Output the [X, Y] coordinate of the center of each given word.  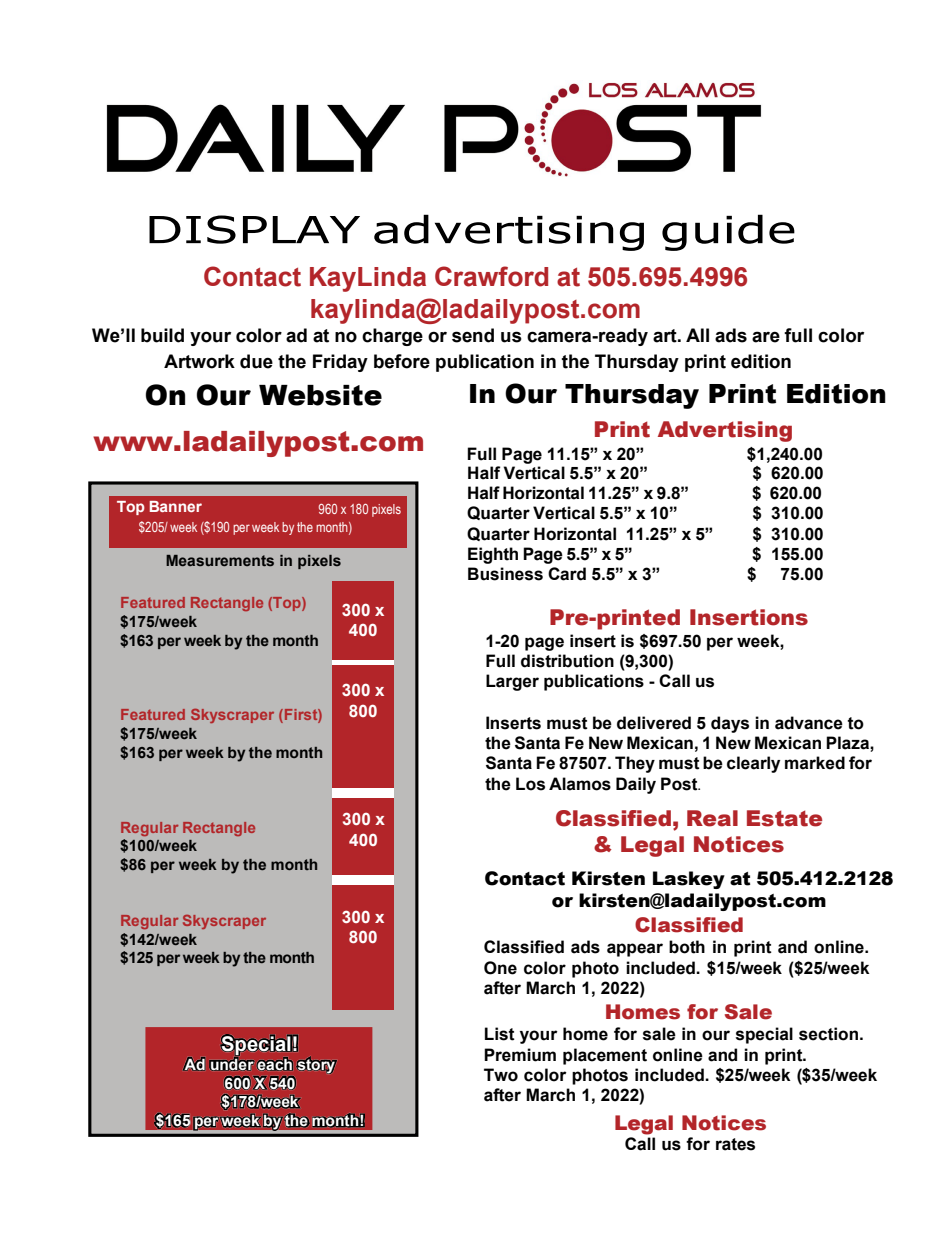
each [275, 1063]
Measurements [220, 560]
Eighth [493, 555]
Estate [784, 818]
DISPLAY [254, 229]
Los [530, 784]
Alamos [580, 784]
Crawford [491, 276]
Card [567, 574]
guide [728, 232]
